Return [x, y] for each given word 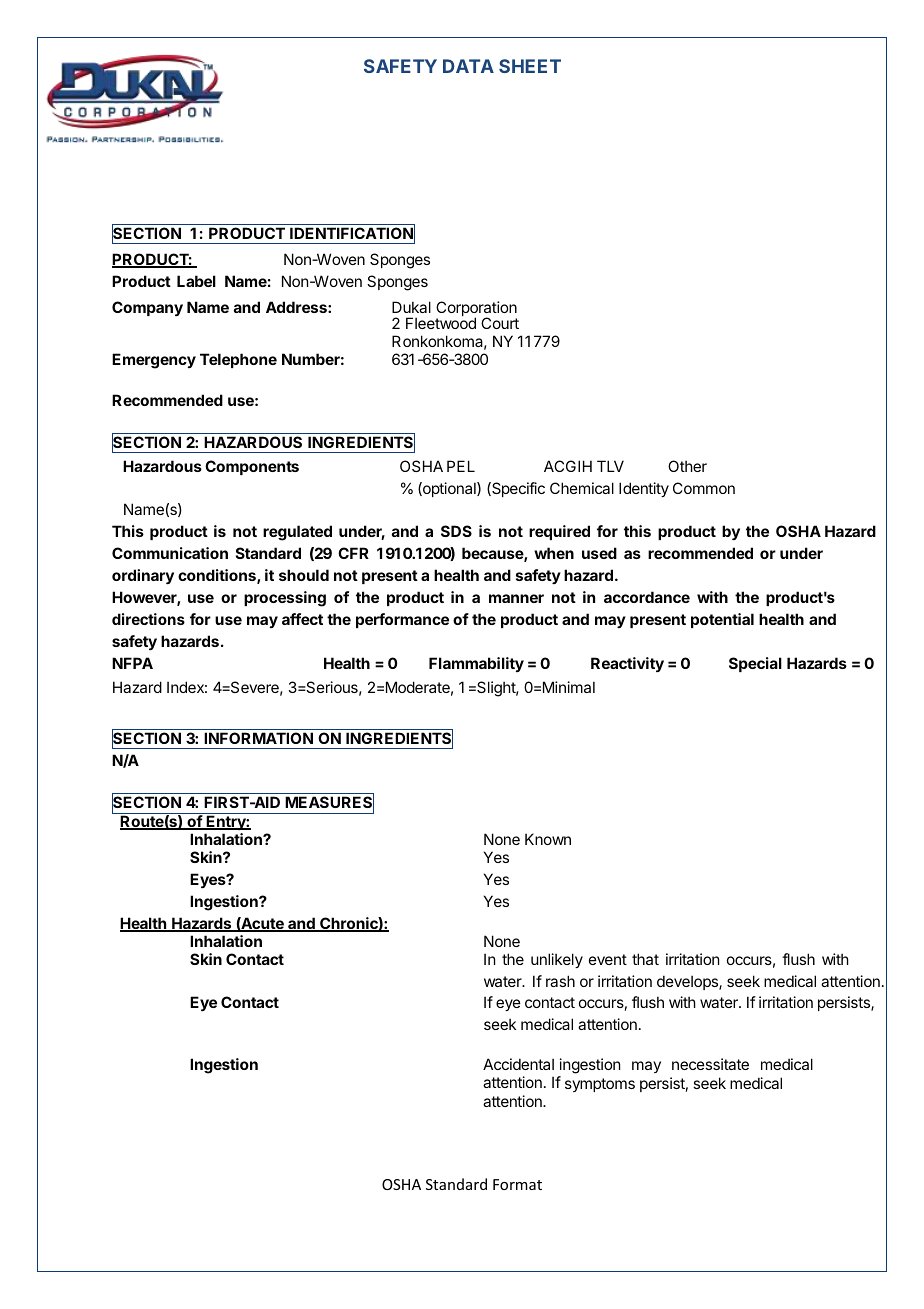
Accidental [518, 1064]
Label [196, 281]
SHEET [530, 66]
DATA [468, 66]
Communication [170, 553]
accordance [647, 597]
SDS [456, 531]
